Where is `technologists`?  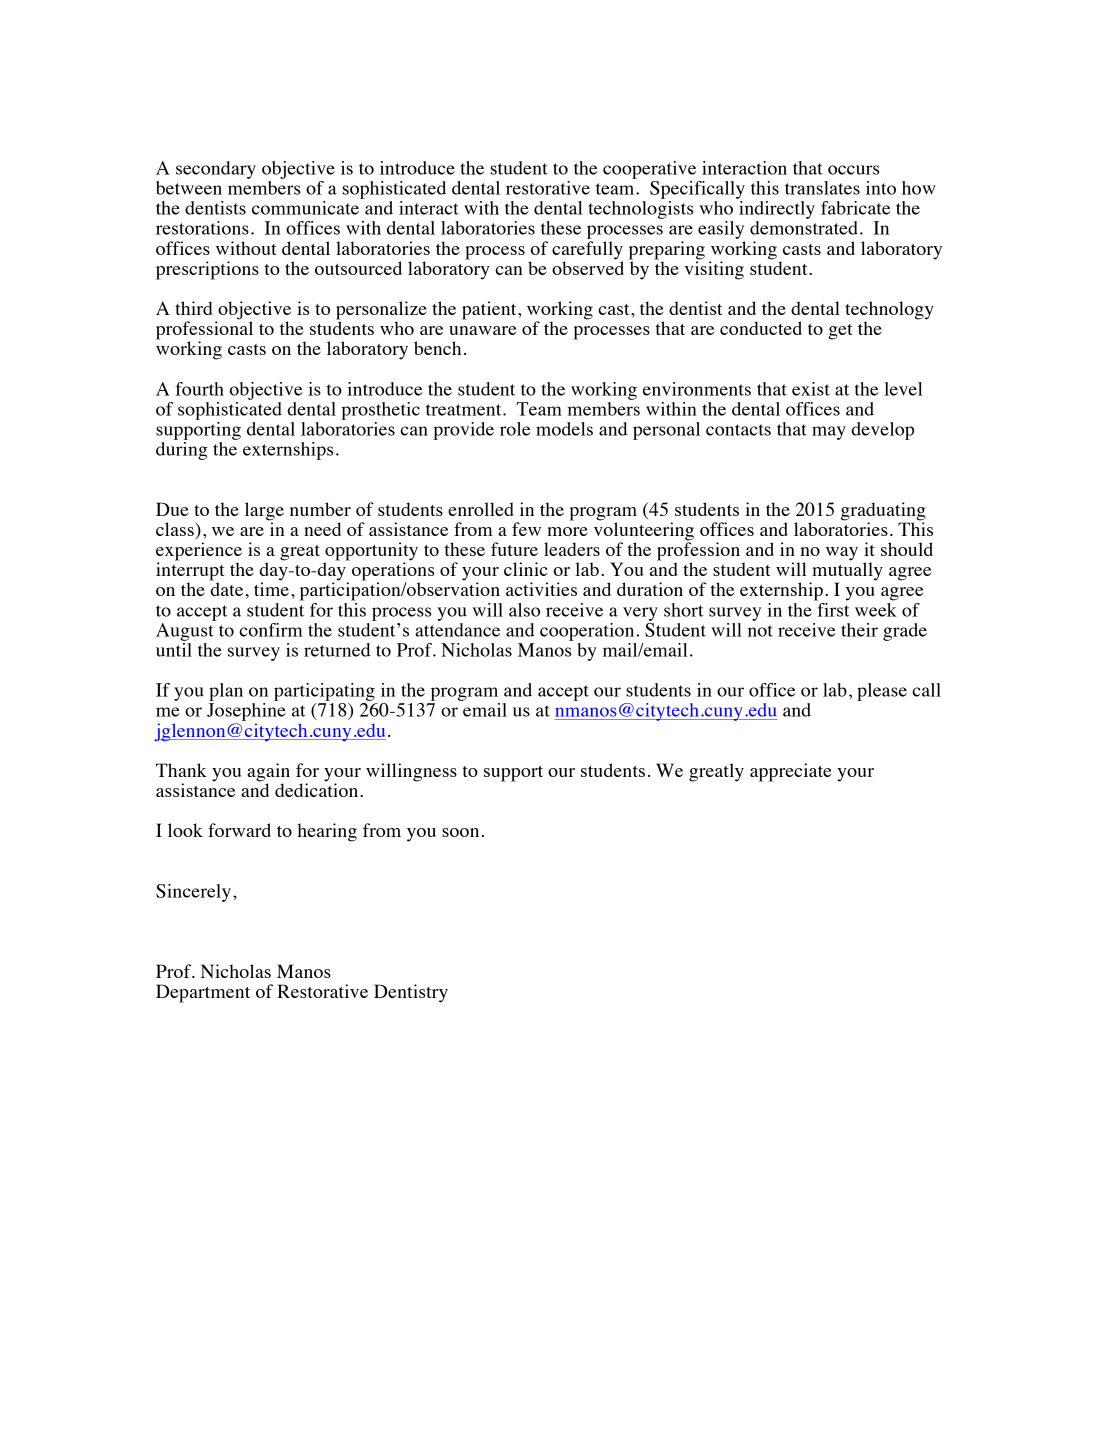
technologists is located at coordinates (641, 208).
